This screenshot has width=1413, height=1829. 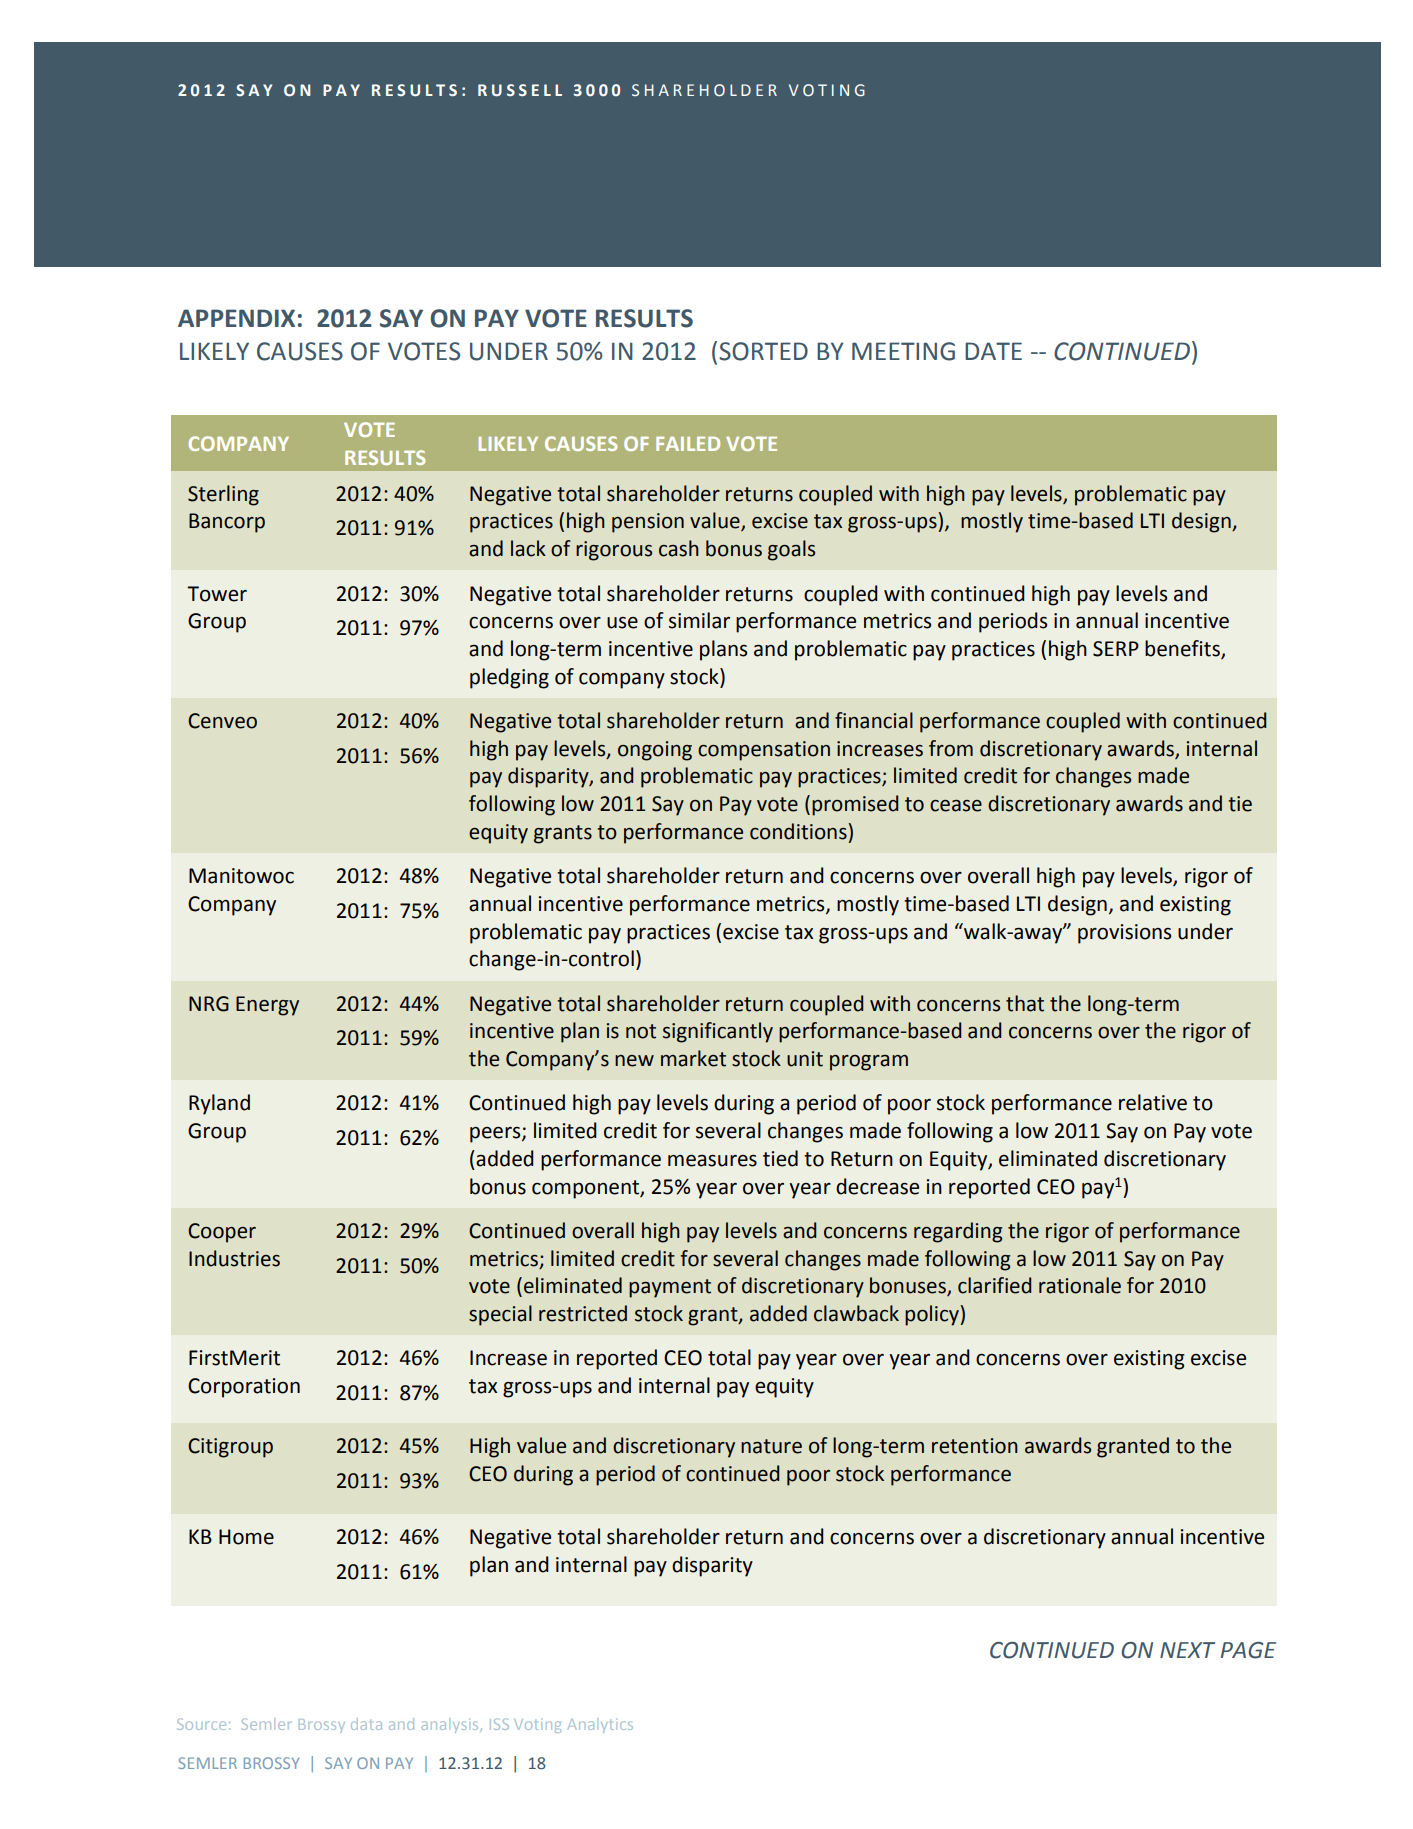 What do you see at coordinates (1124, 934) in the screenshot?
I see `provisions` at bounding box center [1124, 934].
